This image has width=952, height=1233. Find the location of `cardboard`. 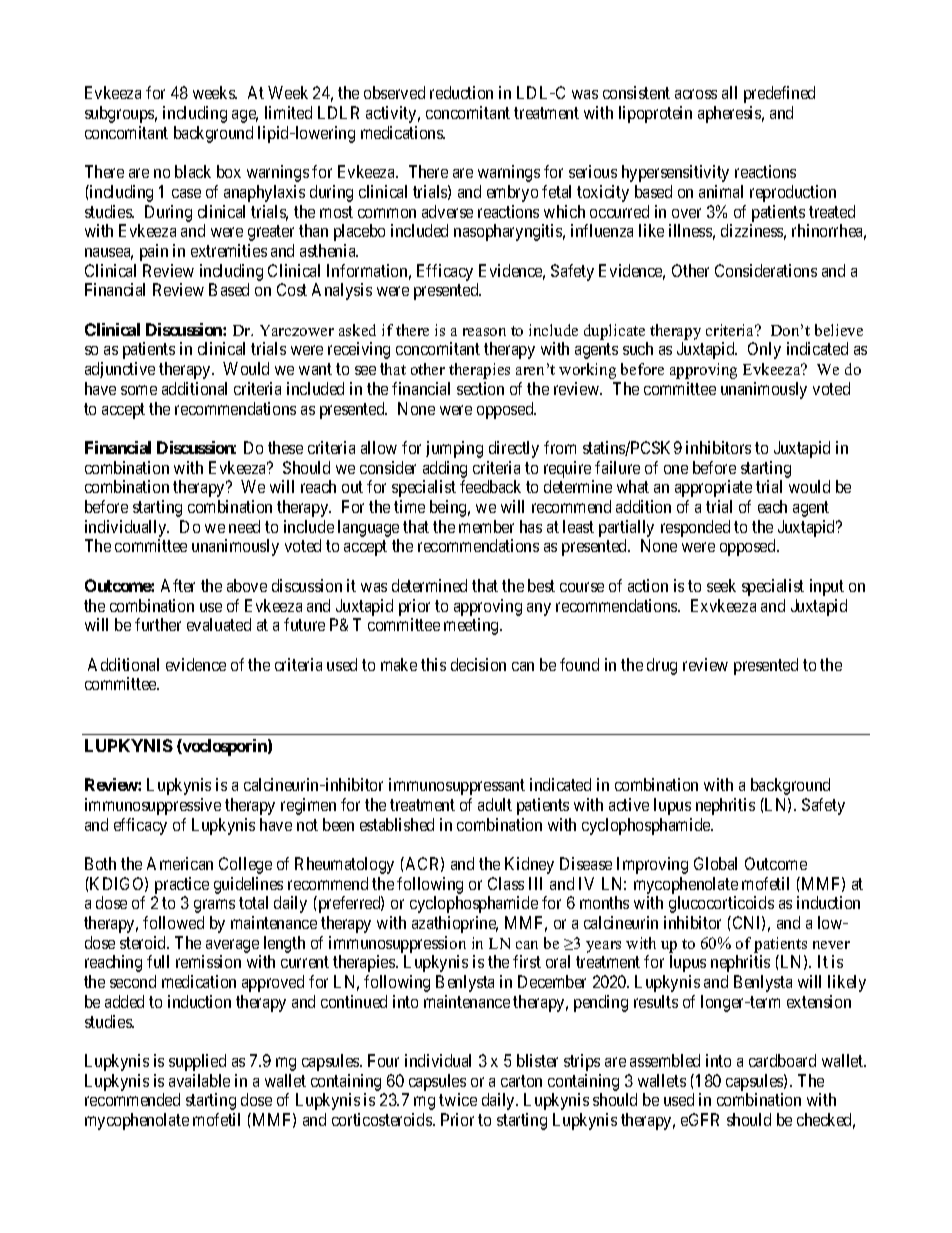

cardboard is located at coordinates (782, 1060).
